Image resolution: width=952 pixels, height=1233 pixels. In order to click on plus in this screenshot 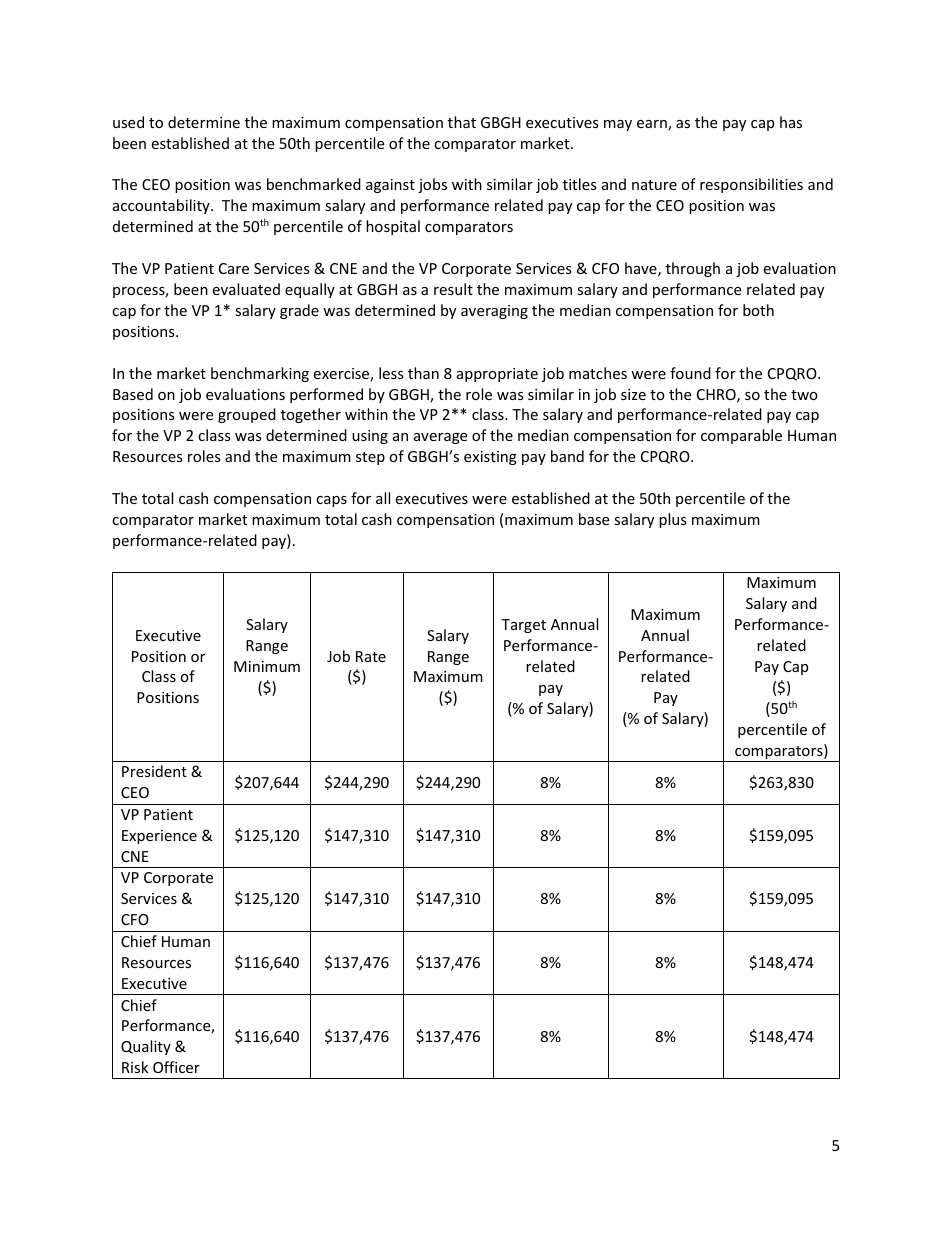, I will do `click(673, 520)`.
